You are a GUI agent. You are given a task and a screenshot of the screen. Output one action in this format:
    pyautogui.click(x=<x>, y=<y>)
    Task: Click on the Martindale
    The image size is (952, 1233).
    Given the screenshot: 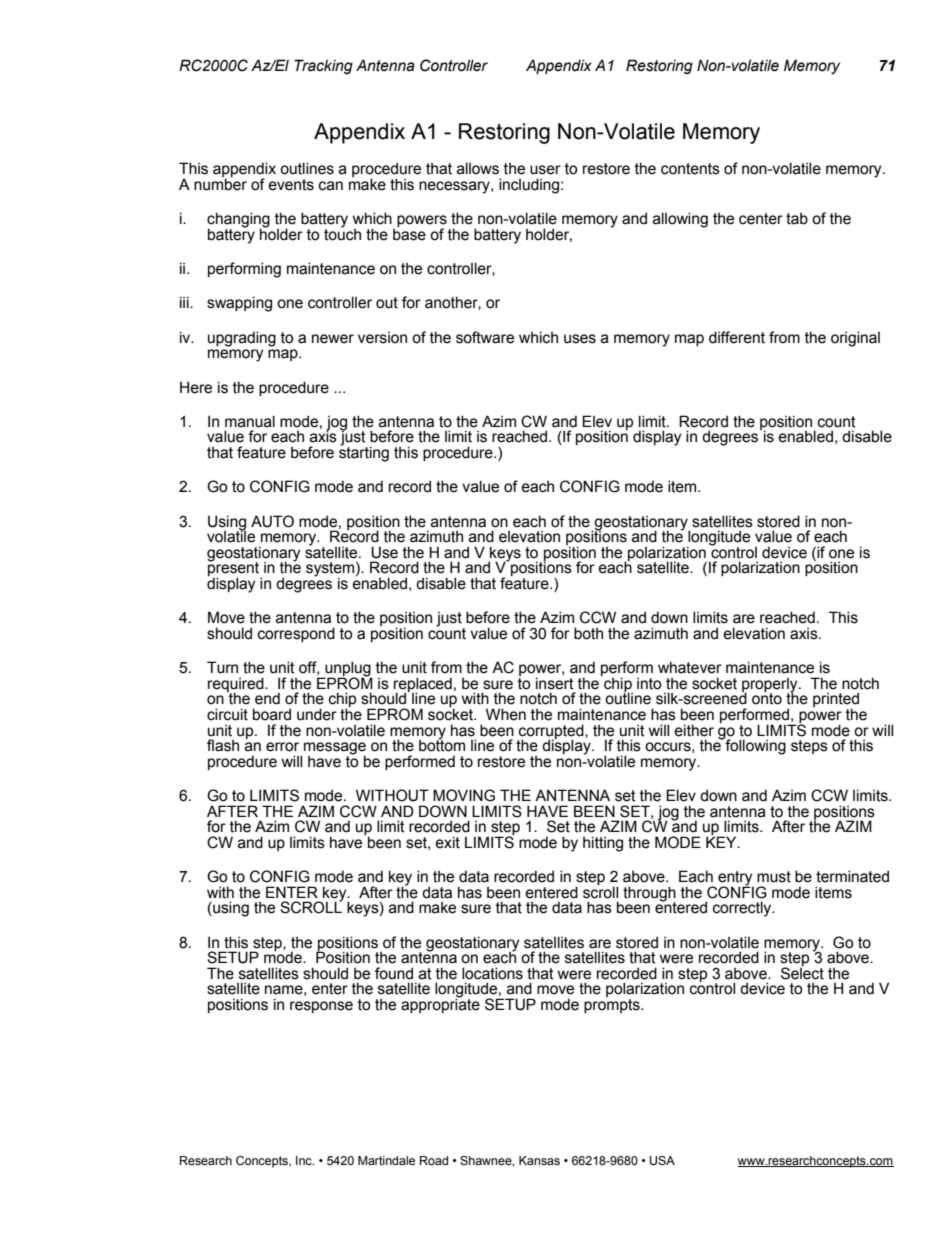 What is the action you would take?
    pyautogui.click(x=386, y=1160)
